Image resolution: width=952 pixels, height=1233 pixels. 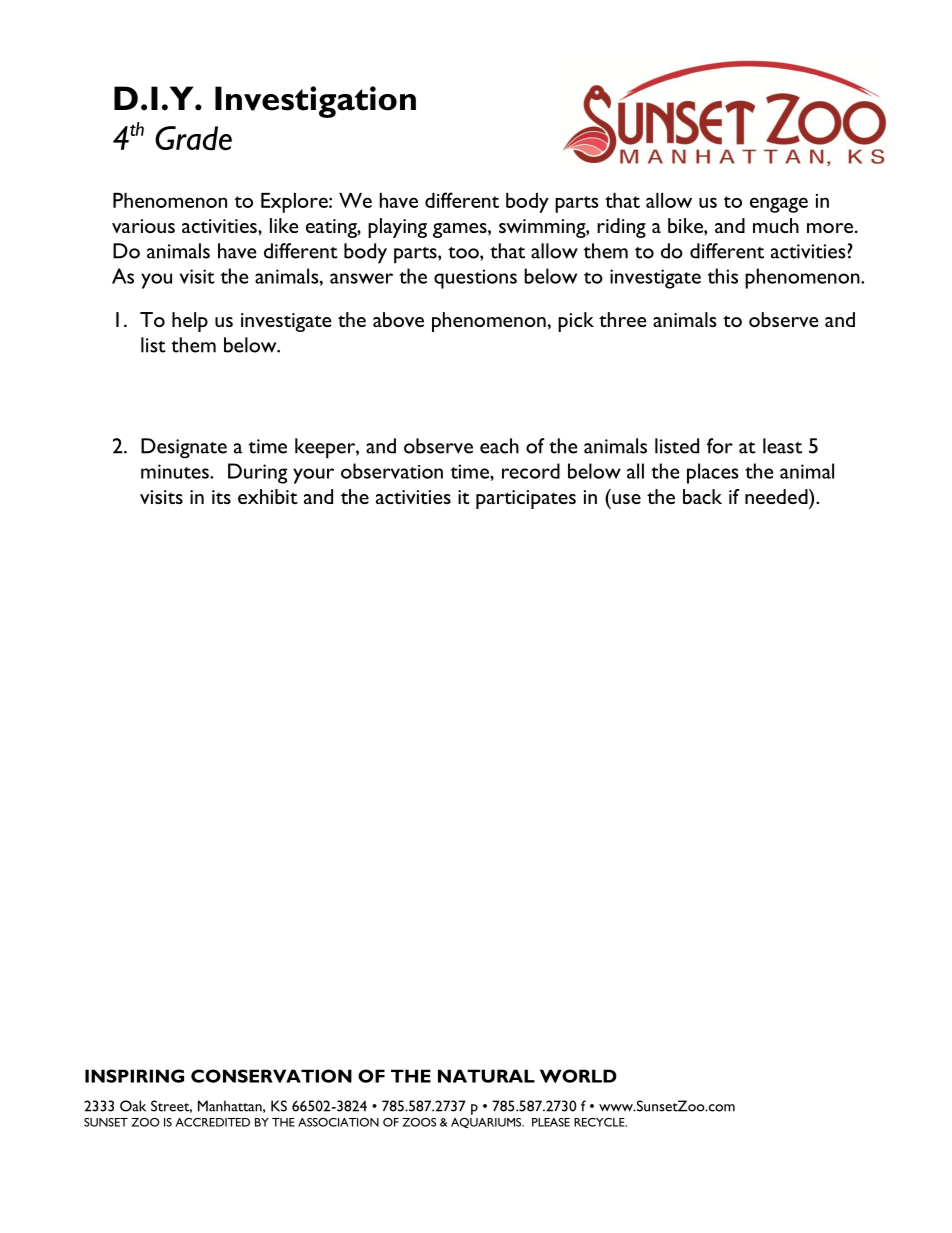 What do you see at coordinates (526, 499) in the screenshot?
I see `participates` at bounding box center [526, 499].
